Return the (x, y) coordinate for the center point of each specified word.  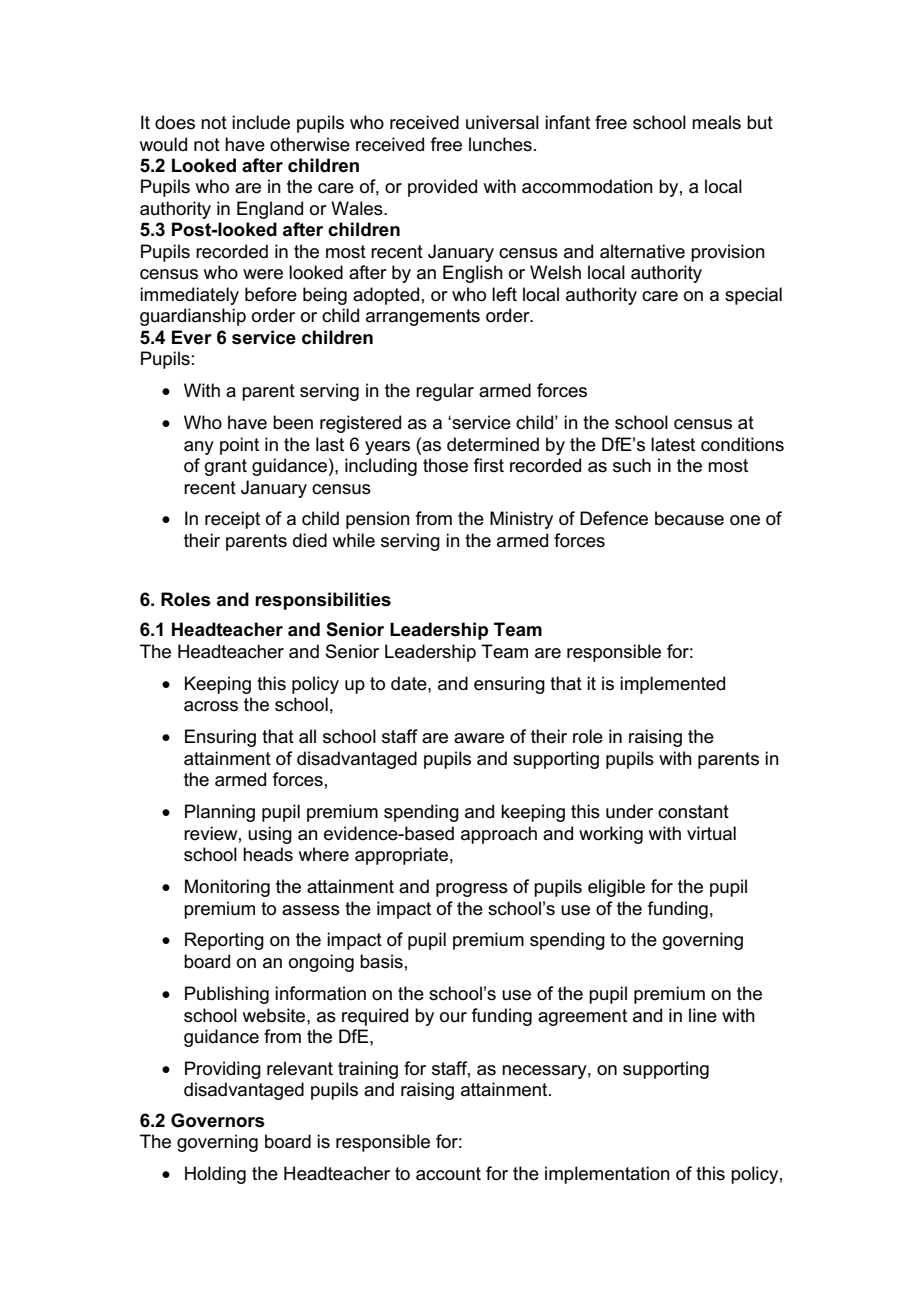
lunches (500, 144)
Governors (218, 1120)
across (211, 706)
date (410, 683)
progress (472, 890)
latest (673, 444)
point (239, 446)
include (261, 122)
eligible (616, 888)
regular (445, 392)
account (448, 1174)
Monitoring (227, 888)
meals (716, 122)
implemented (672, 685)
